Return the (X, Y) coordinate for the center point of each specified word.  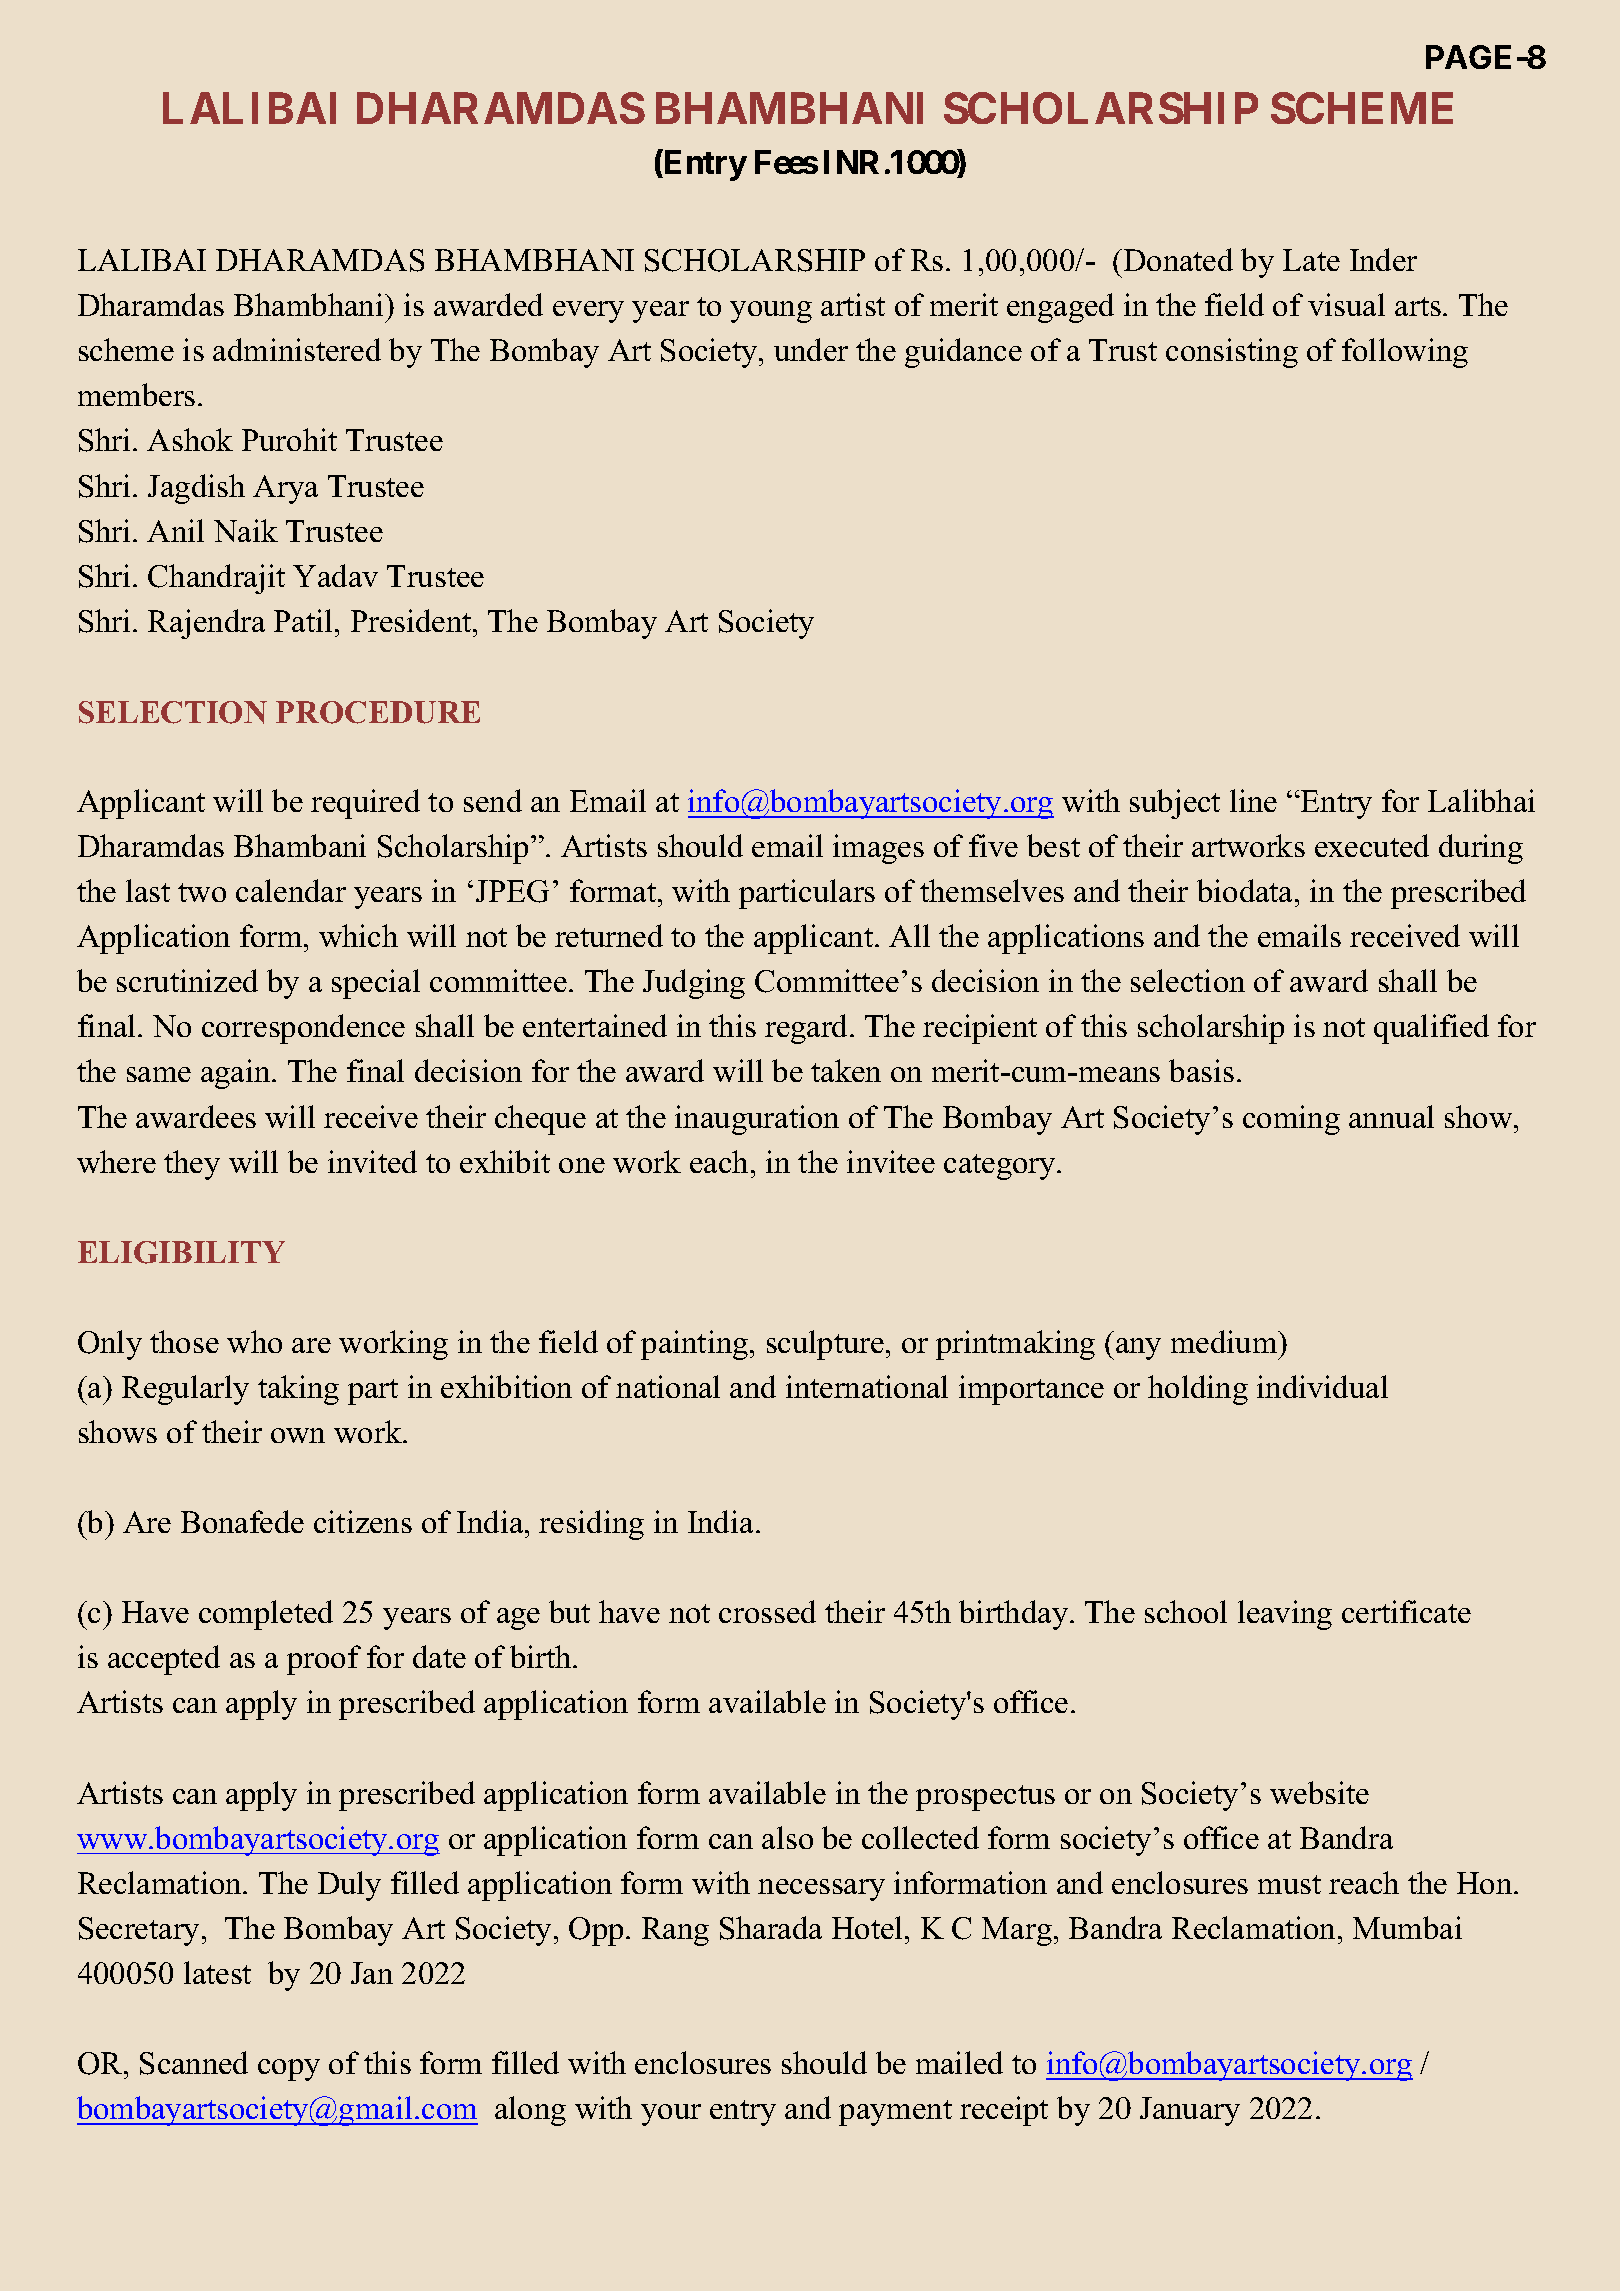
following (1405, 353)
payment (895, 2113)
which (358, 935)
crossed (767, 1611)
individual (1322, 1386)
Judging (694, 984)
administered (297, 349)
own (298, 1435)
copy (289, 2070)
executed (1372, 845)
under (811, 349)
